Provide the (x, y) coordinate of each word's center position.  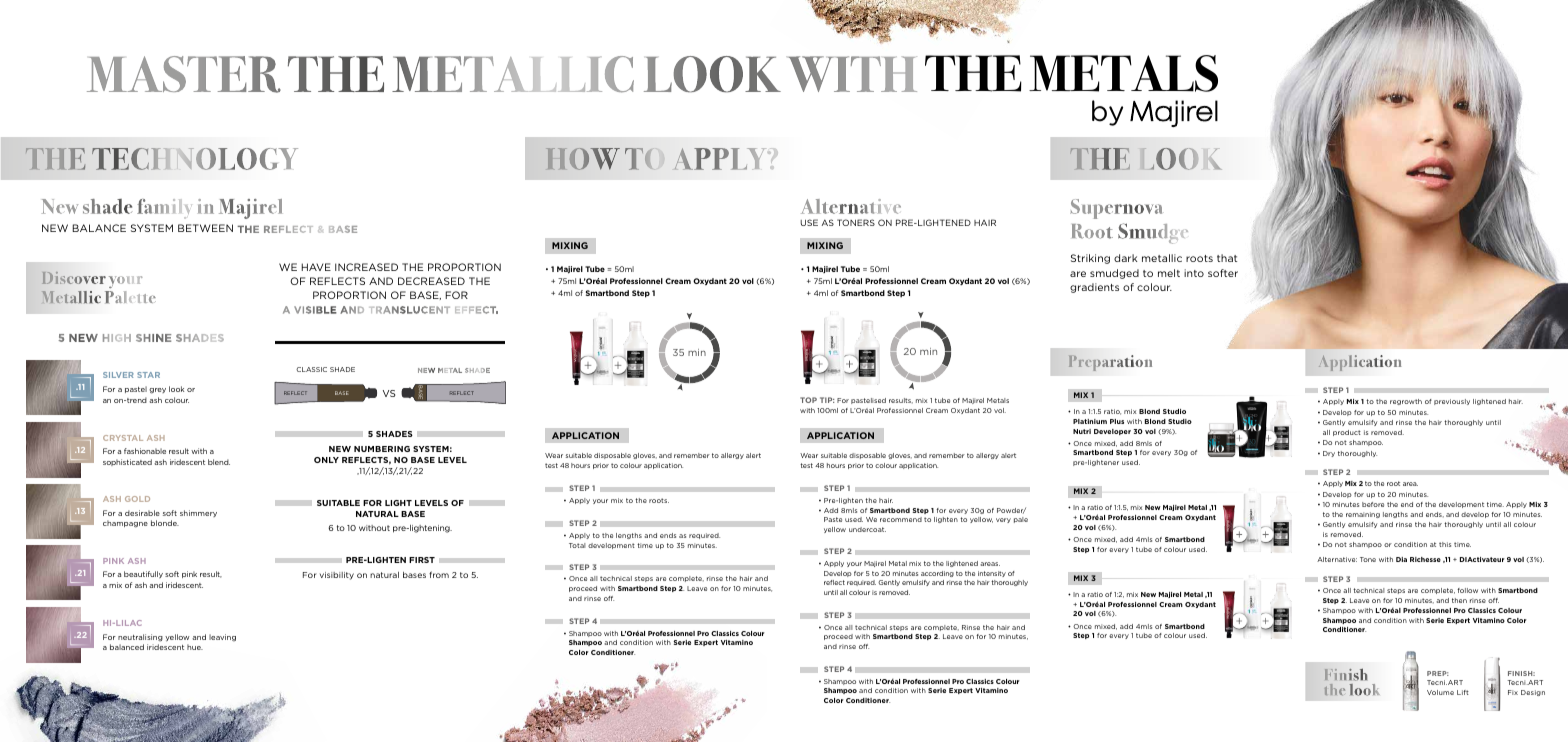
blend (219, 462)
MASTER (184, 74)
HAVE (316, 267)
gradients (1094, 288)
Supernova (1116, 209)
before (1373, 504)
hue (195, 647)
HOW (583, 159)
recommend (901, 519)
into (1194, 273)
